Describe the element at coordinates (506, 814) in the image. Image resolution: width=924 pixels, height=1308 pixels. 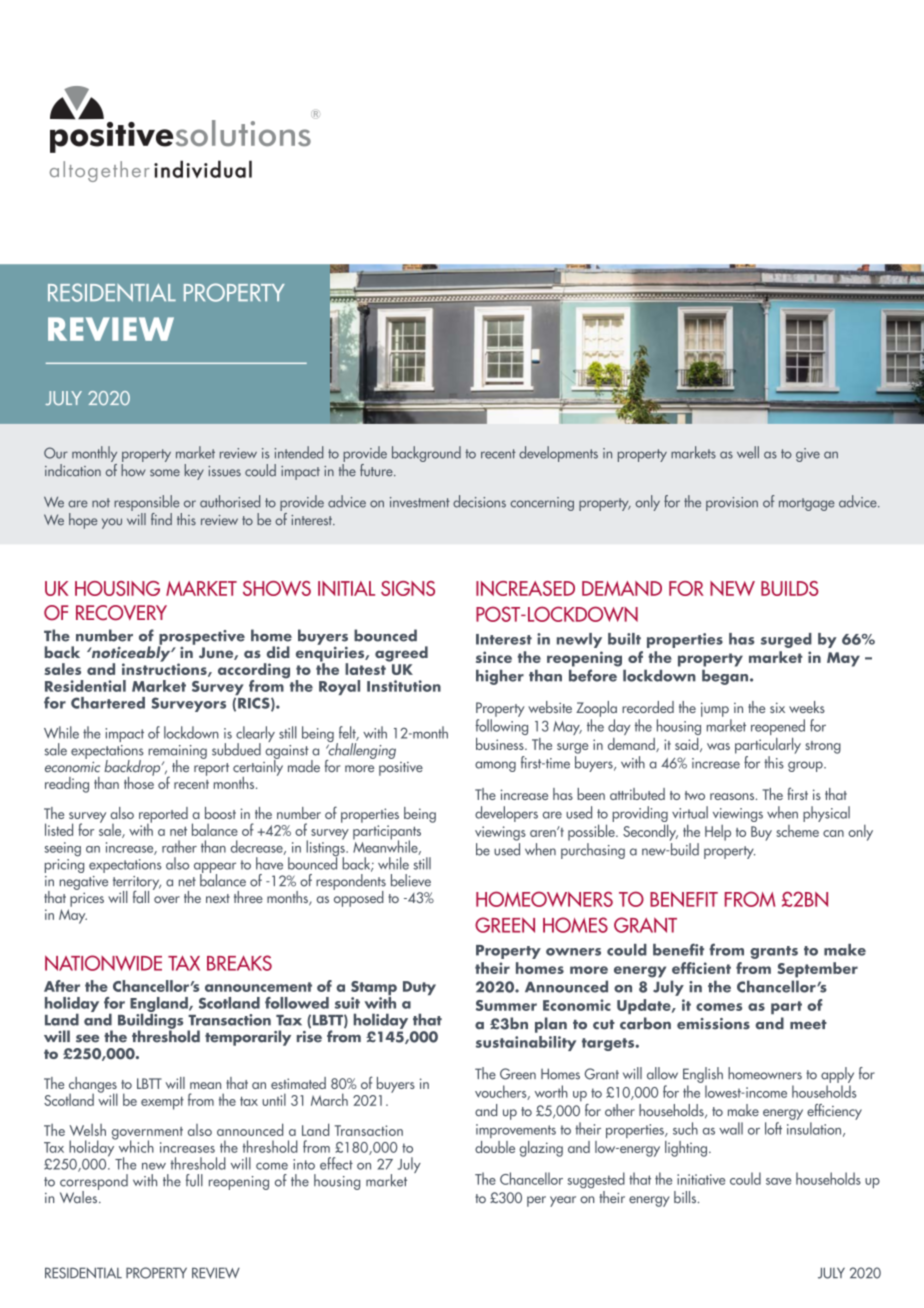
I see `developers` at that location.
